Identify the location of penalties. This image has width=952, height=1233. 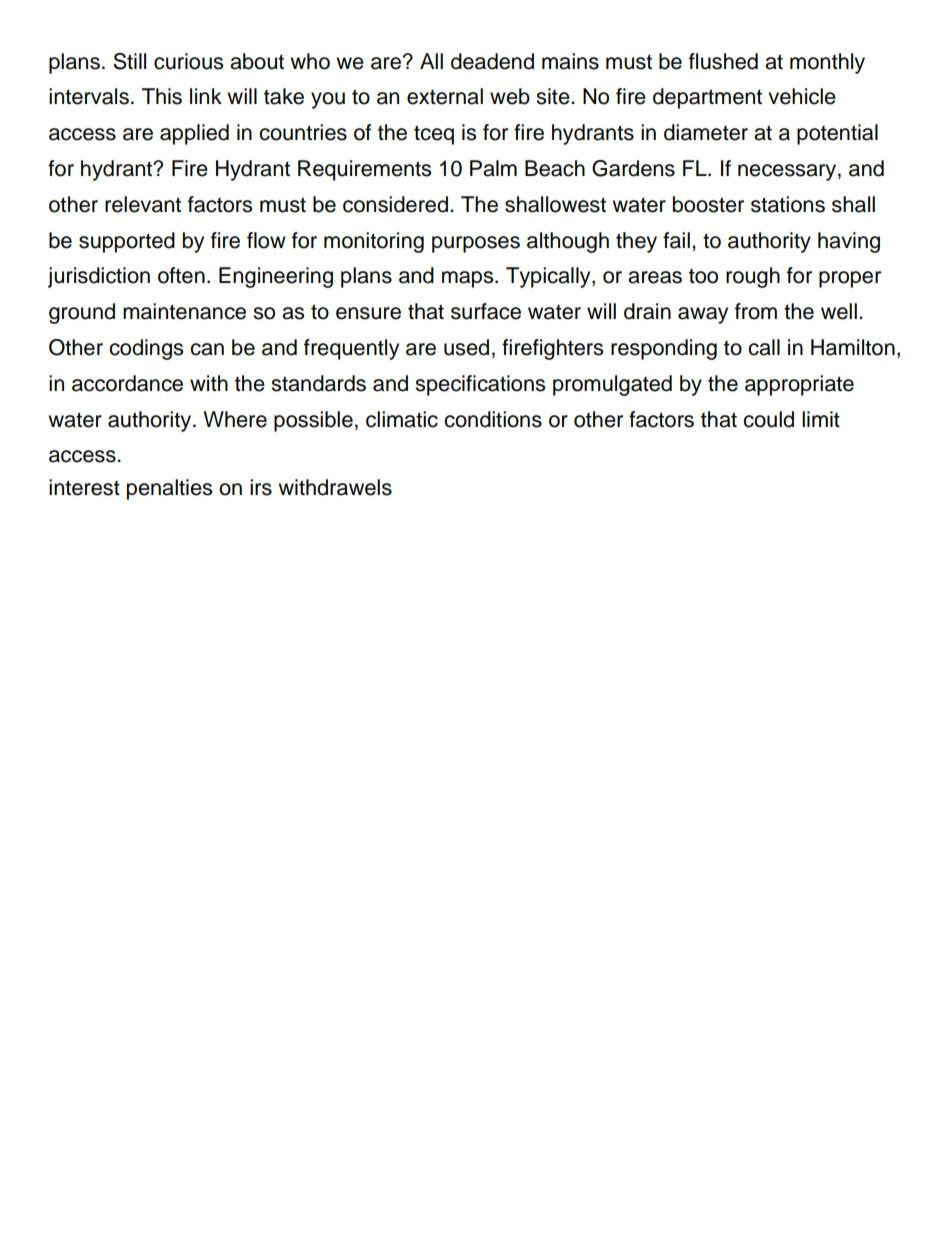
(169, 489).
